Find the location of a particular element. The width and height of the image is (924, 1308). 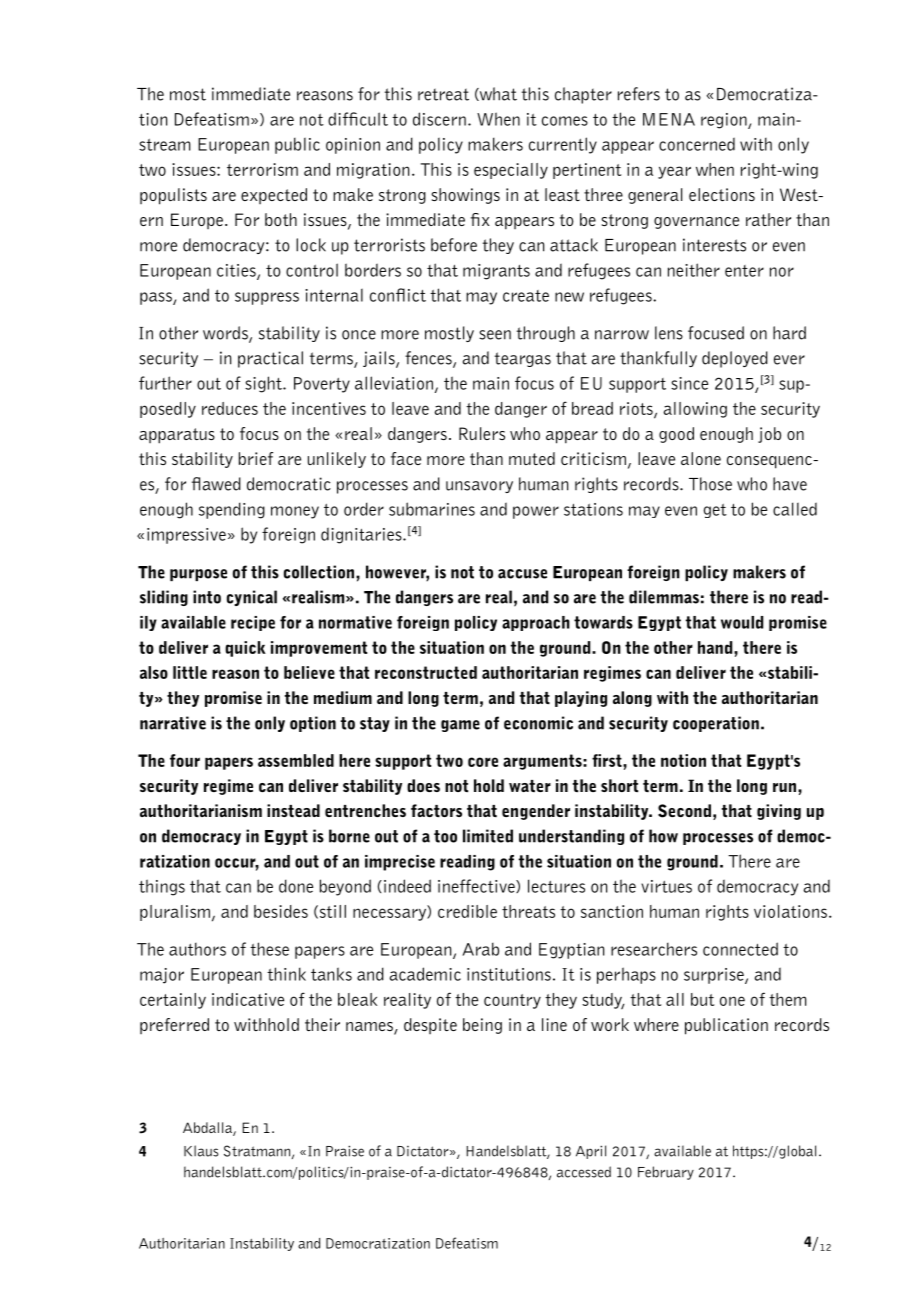

would is located at coordinates (742, 622).
